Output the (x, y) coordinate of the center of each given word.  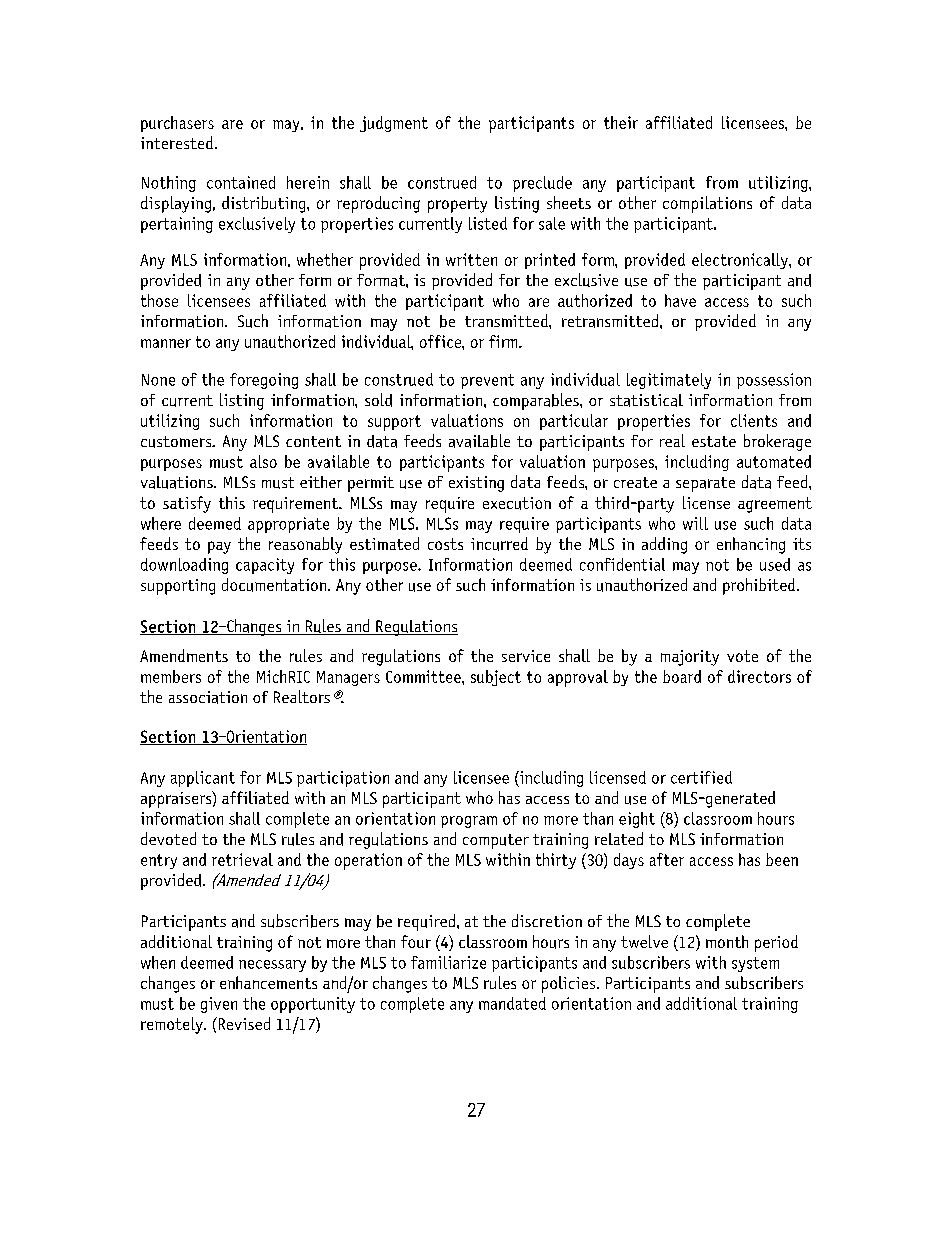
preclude (542, 184)
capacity (265, 566)
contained (241, 182)
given (219, 1005)
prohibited (759, 586)
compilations (707, 204)
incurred (499, 544)
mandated (512, 1003)
